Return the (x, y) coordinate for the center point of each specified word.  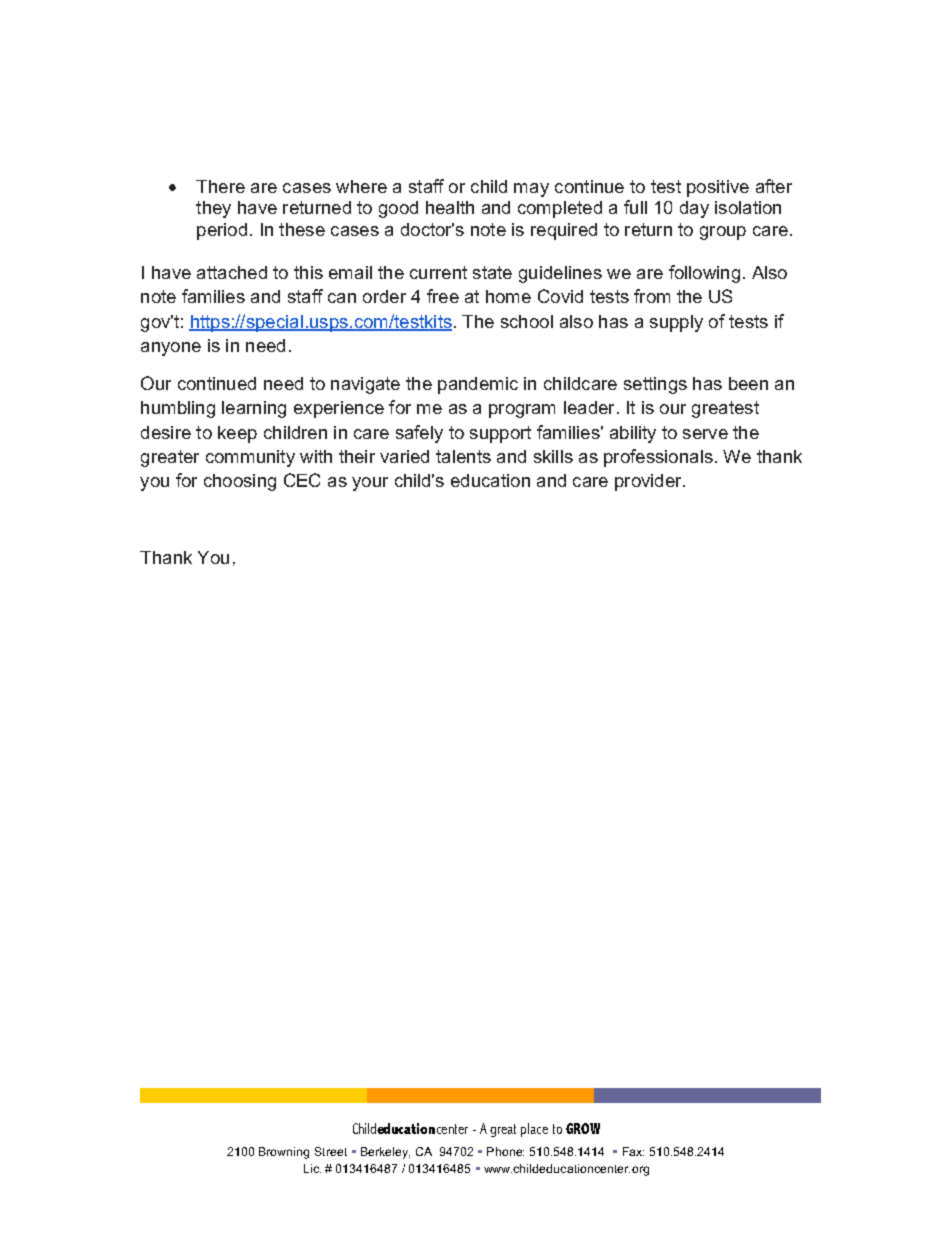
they (213, 209)
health (450, 207)
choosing (240, 482)
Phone (505, 1151)
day (694, 209)
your (370, 484)
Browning (284, 1153)
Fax (633, 1151)
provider (649, 482)
